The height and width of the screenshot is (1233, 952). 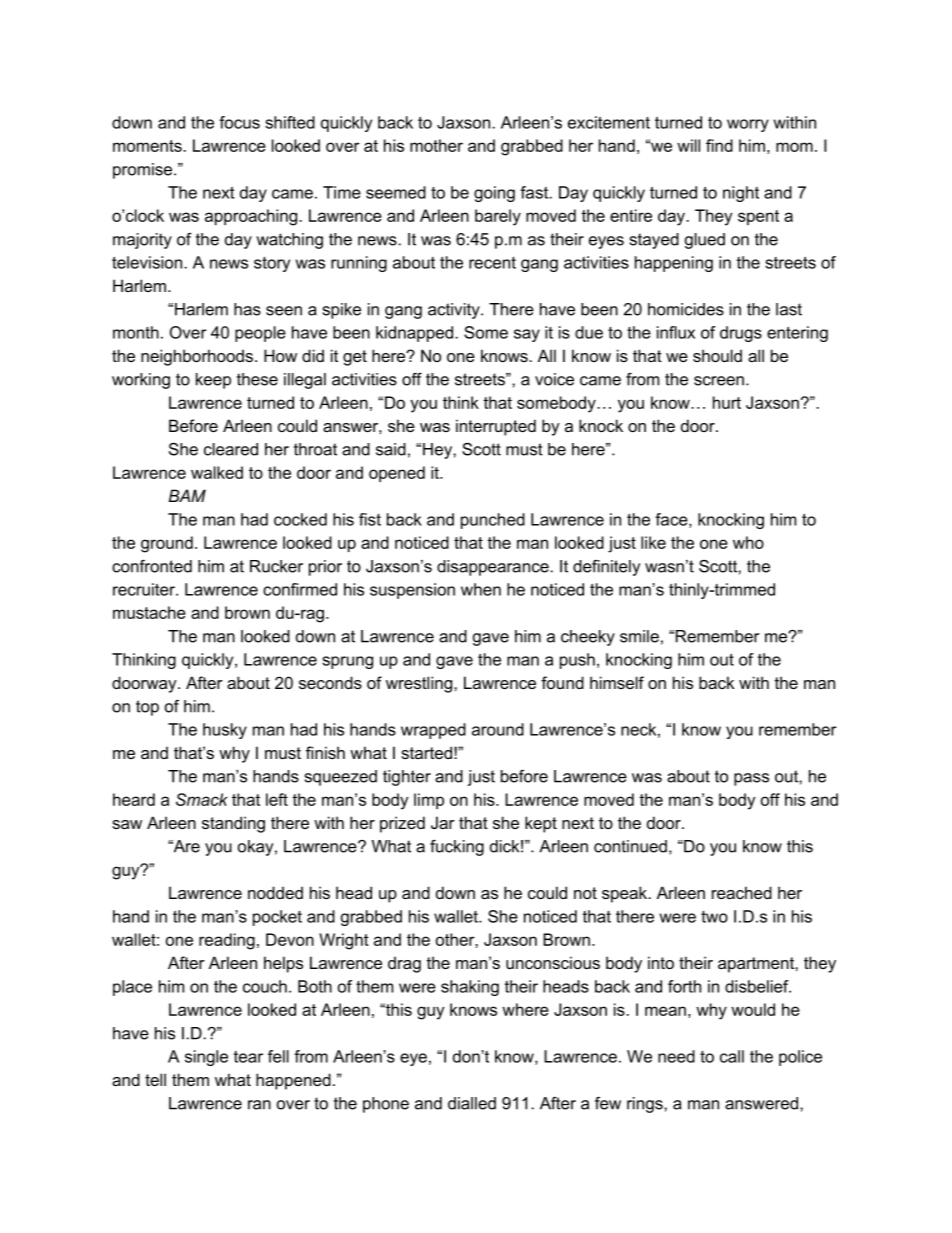 I want to click on dialled, so click(x=472, y=1103).
